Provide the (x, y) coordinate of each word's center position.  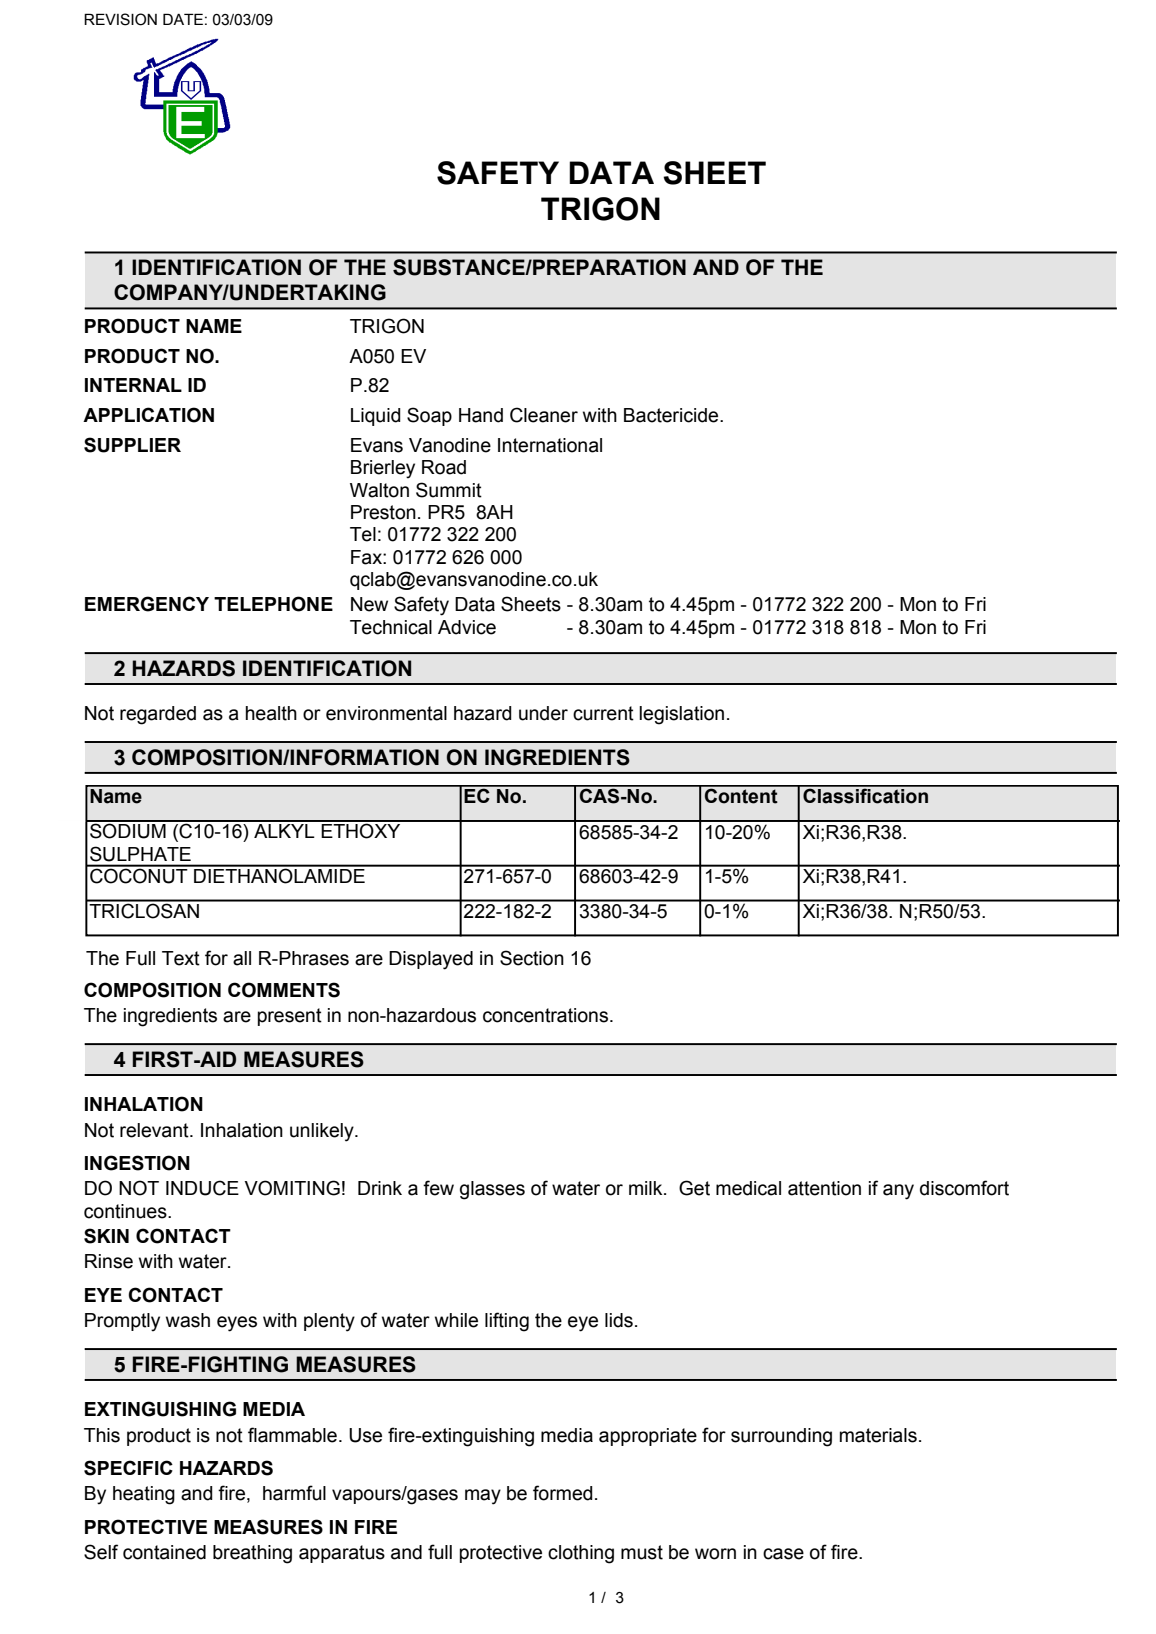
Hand (481, 415)
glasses (492, 1190)
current (603, 713)
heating (144, 1495)
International (550, 445)
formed (563, 1493)
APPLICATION (148, 415)
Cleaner (544, 415)
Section (532, 958)
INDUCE (202, 1188)
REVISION (120, 19)
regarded (158, 715)
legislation (681, 715)
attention (824, 1188)
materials (878, 1435)
